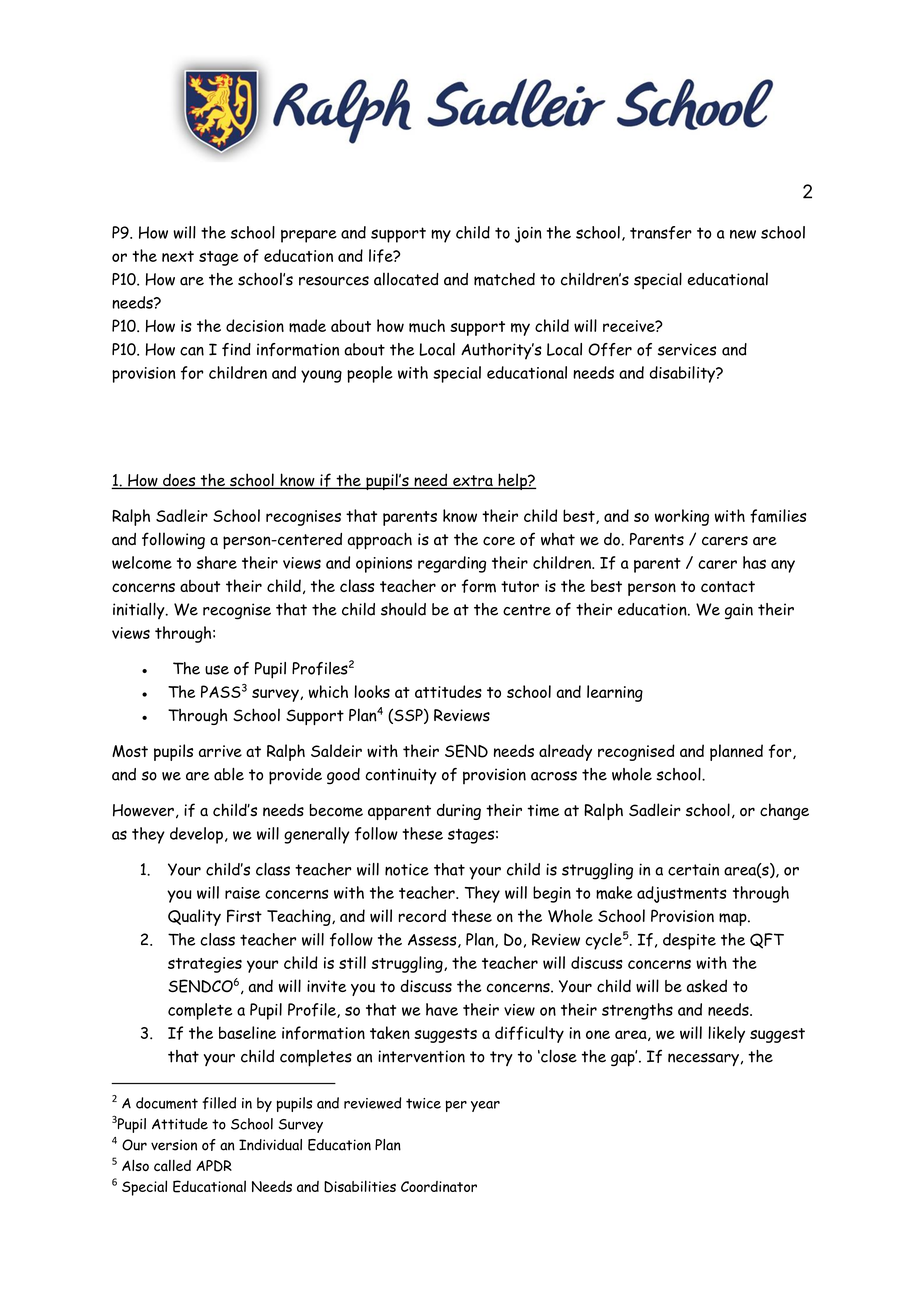  I want to click on next, so click(178, 256).
